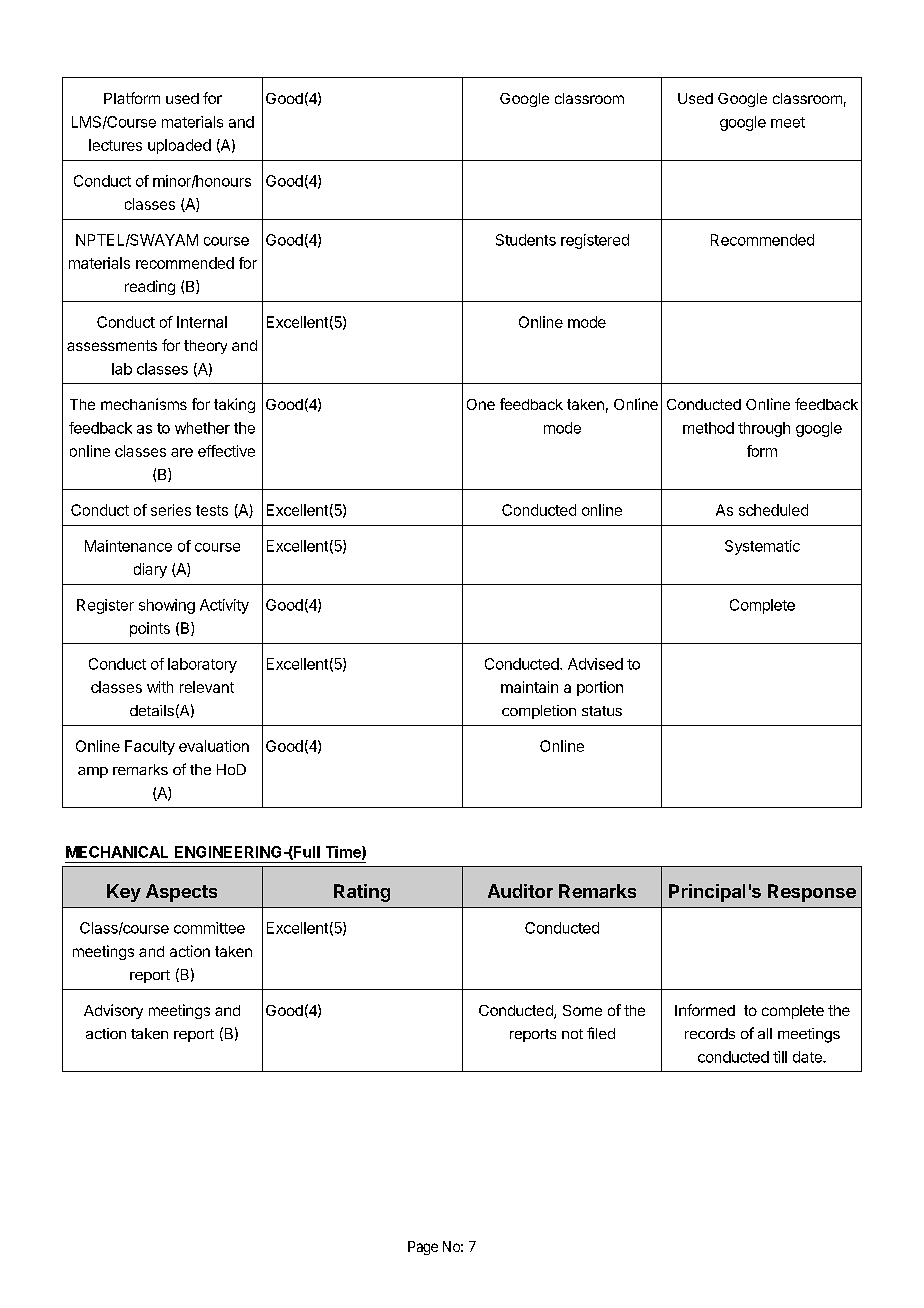  What do you see at coordinates (160, 687) in the screenshot?
I see `with` at bounding box center [160, 687].
